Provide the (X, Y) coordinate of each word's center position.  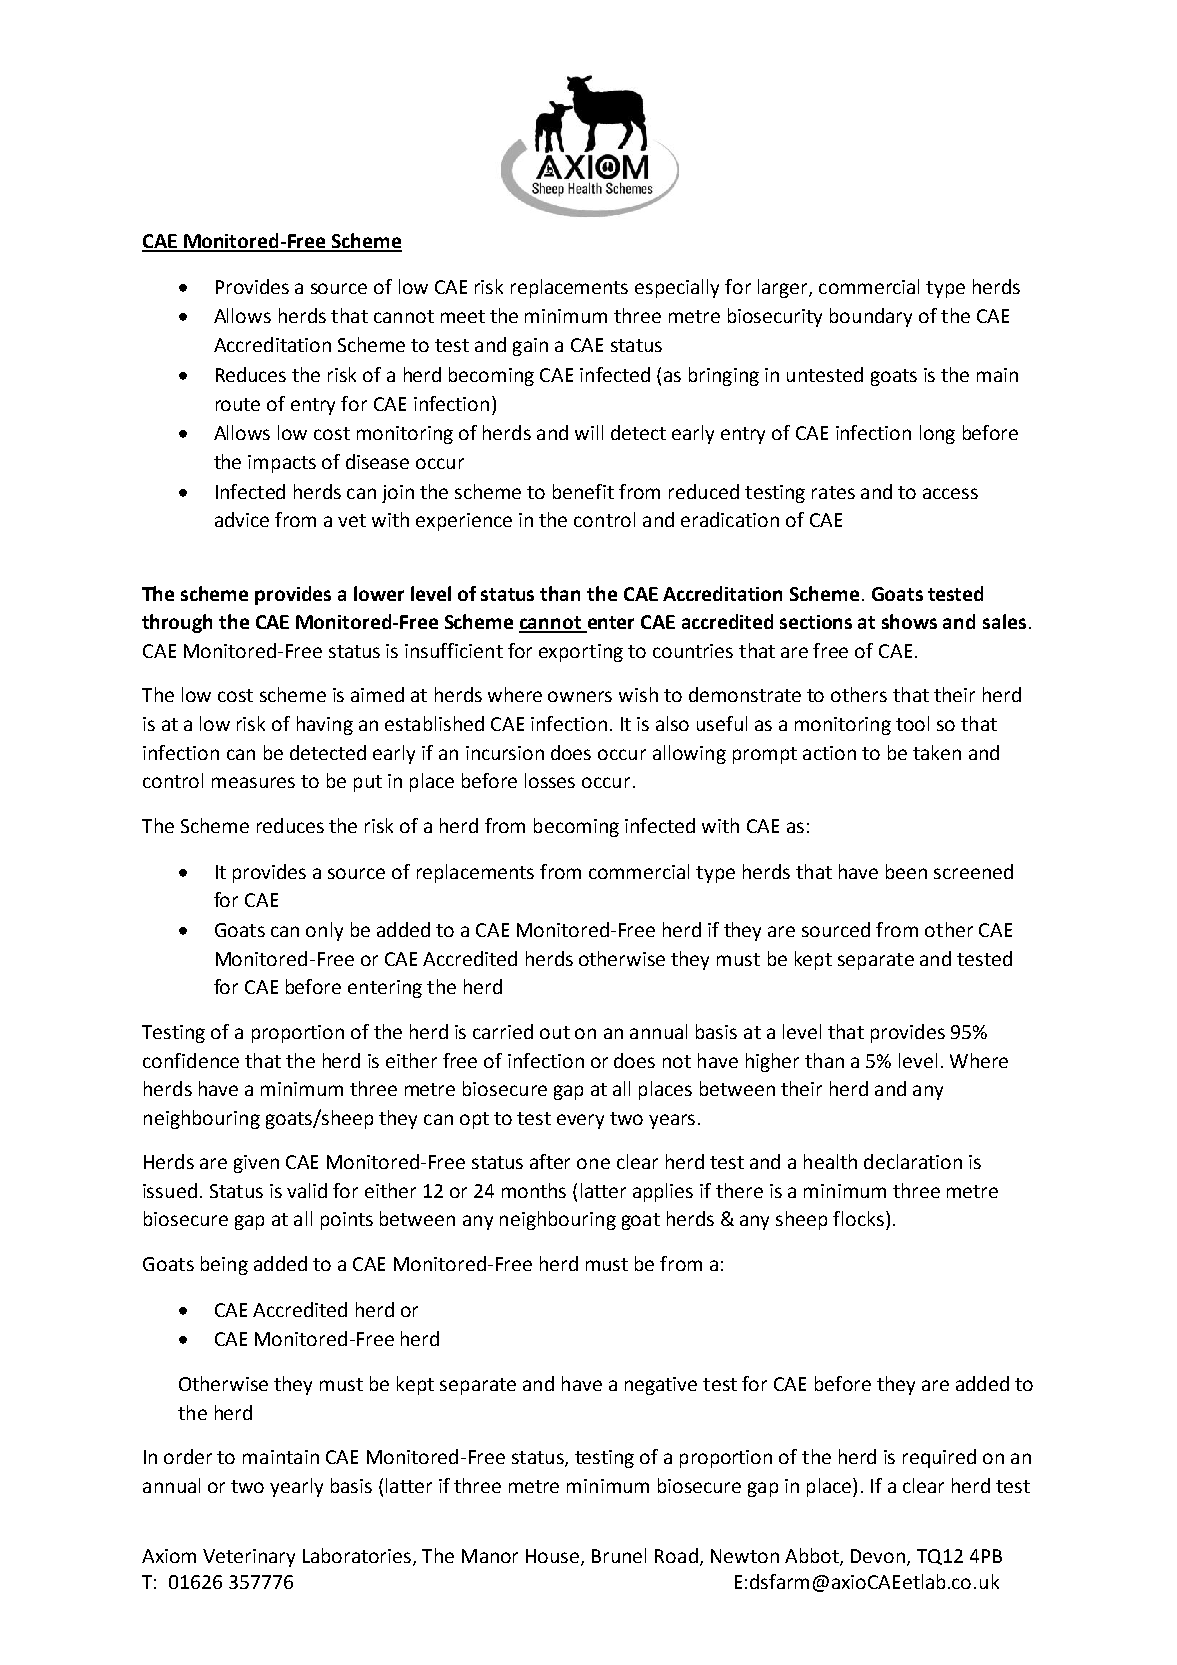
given (256, 1164)
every (580, 1121)
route (238, 404)
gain (530, 347)
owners (580, 696)
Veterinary (249, 1558)
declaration (913, 1161)
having (325, 725)
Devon (878, 1556)
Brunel (619, 1555)
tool (912, 723)
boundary (871, 317)
